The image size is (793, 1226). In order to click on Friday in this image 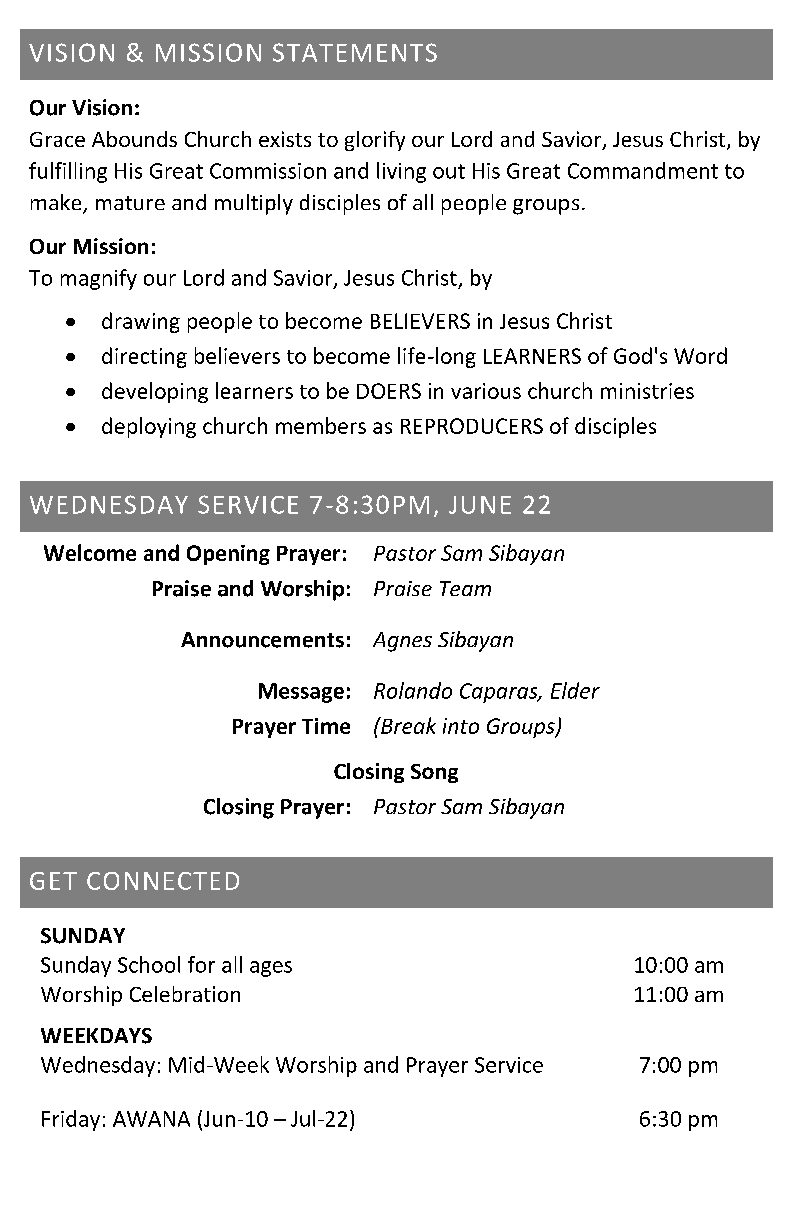, I will do `click(71, 1120)`.
